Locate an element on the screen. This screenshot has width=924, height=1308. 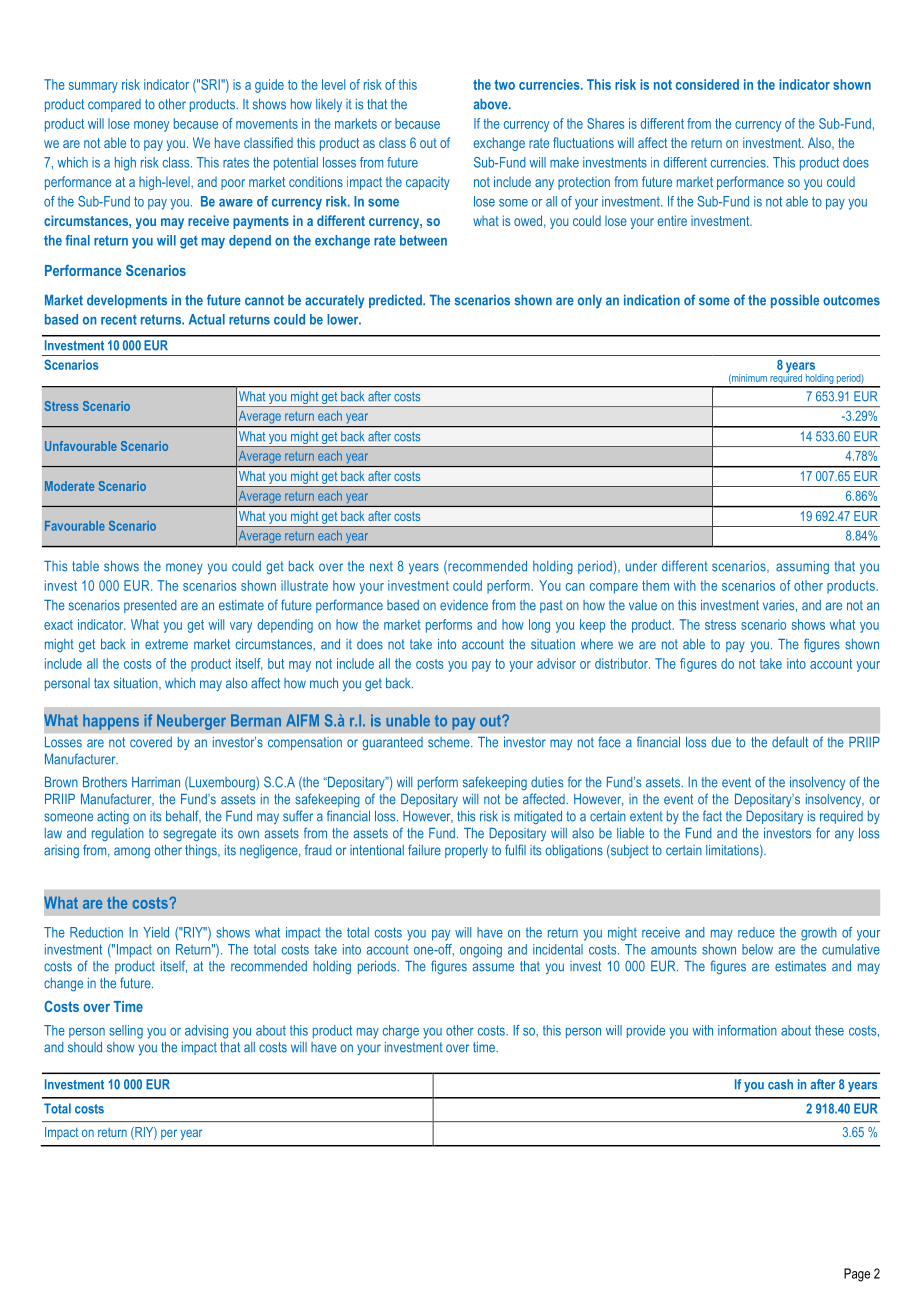
should is located at coordinates (85, 1047).
